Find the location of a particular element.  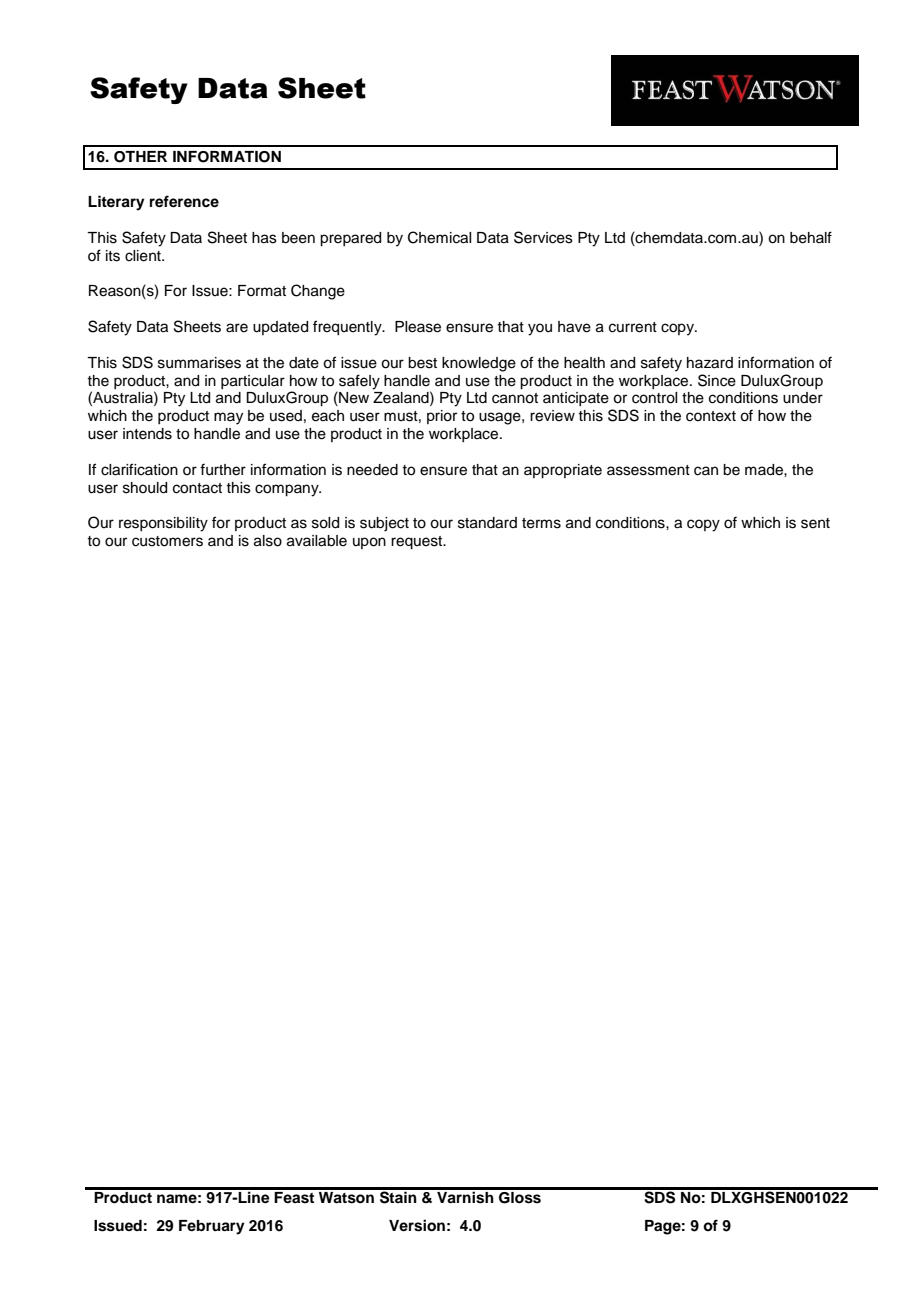

request is located at coordinates (418, 543).
